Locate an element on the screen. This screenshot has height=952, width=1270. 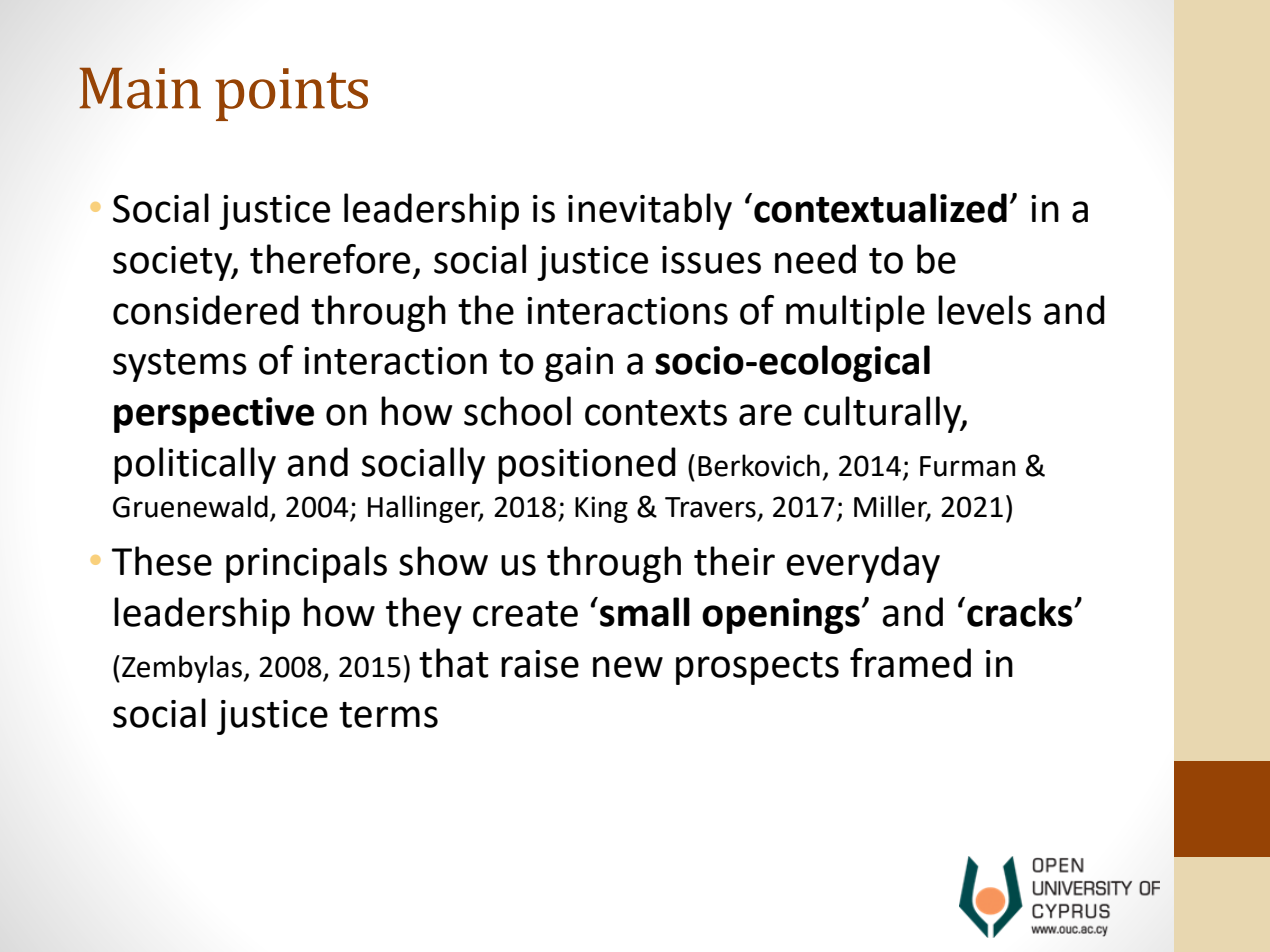
Furman is located at coordinates (968, 466).
